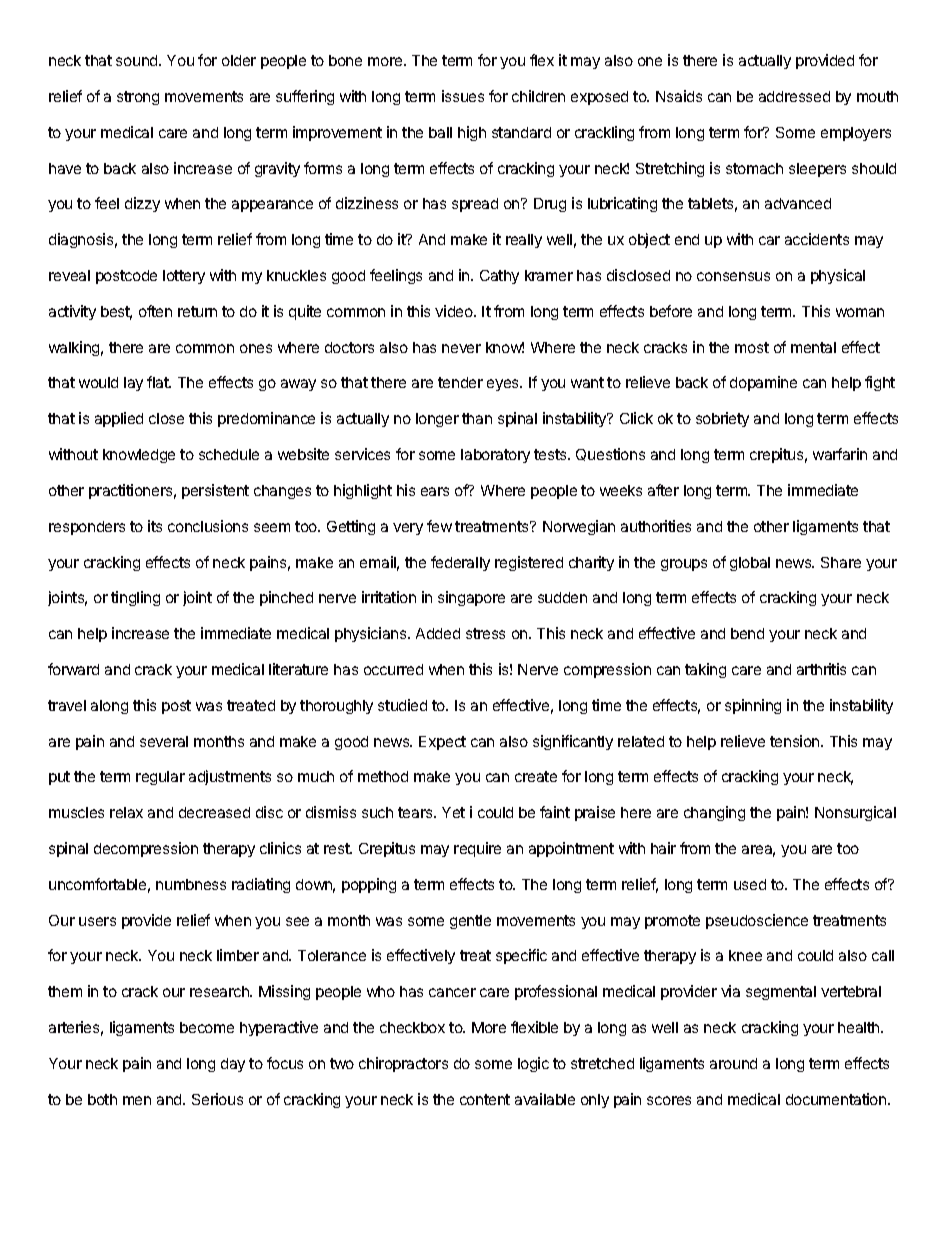 This document has height=1233, width=952. What do you see at coordinates (733, 276) in the document?
I see `consensus` at bounding box center [733, 276].
